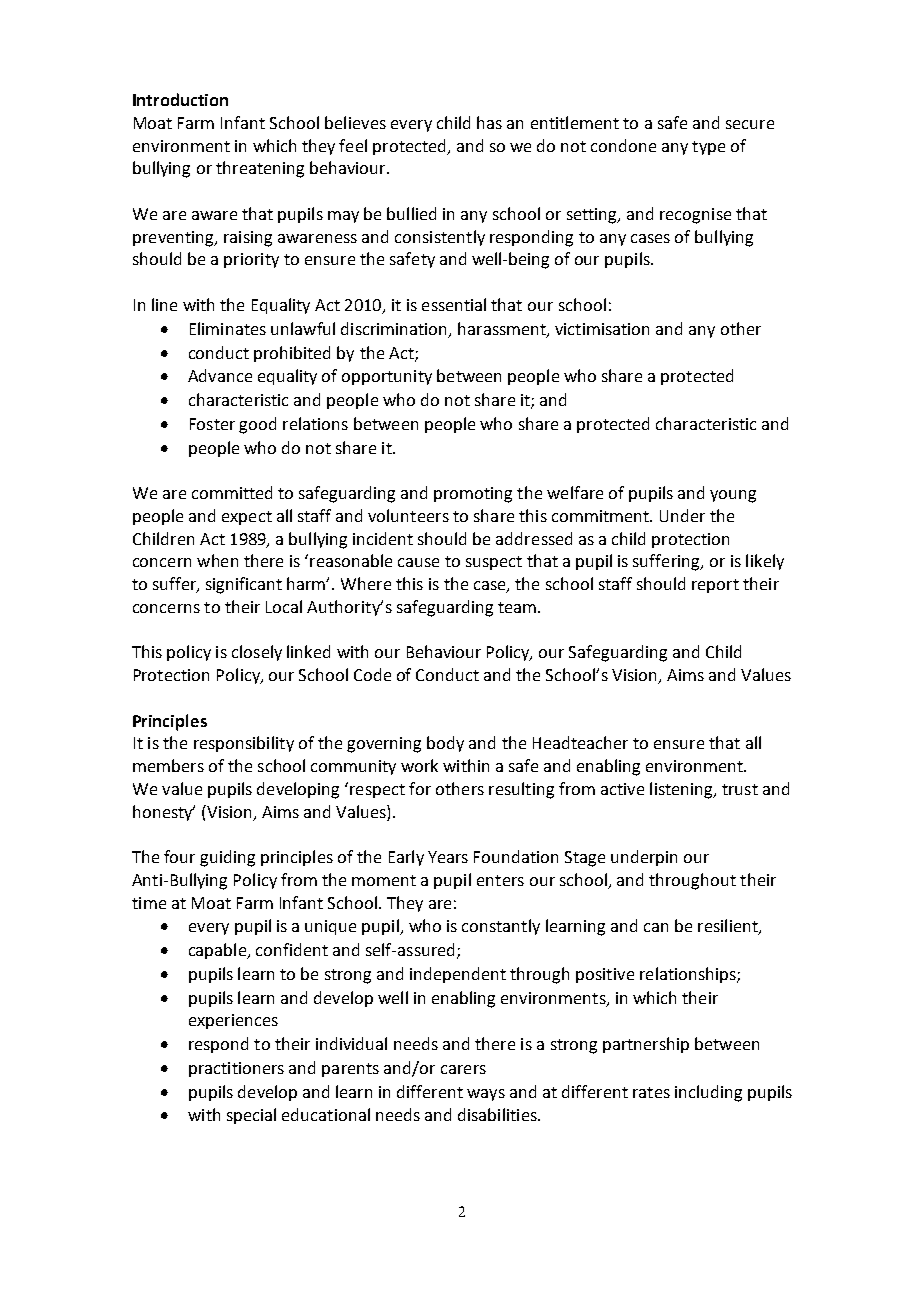 The width and height of the image is (924, 1308). What do you see at coordinates (708, 1093) in the image?
I see `including` at bounding box center [708, 1093].
